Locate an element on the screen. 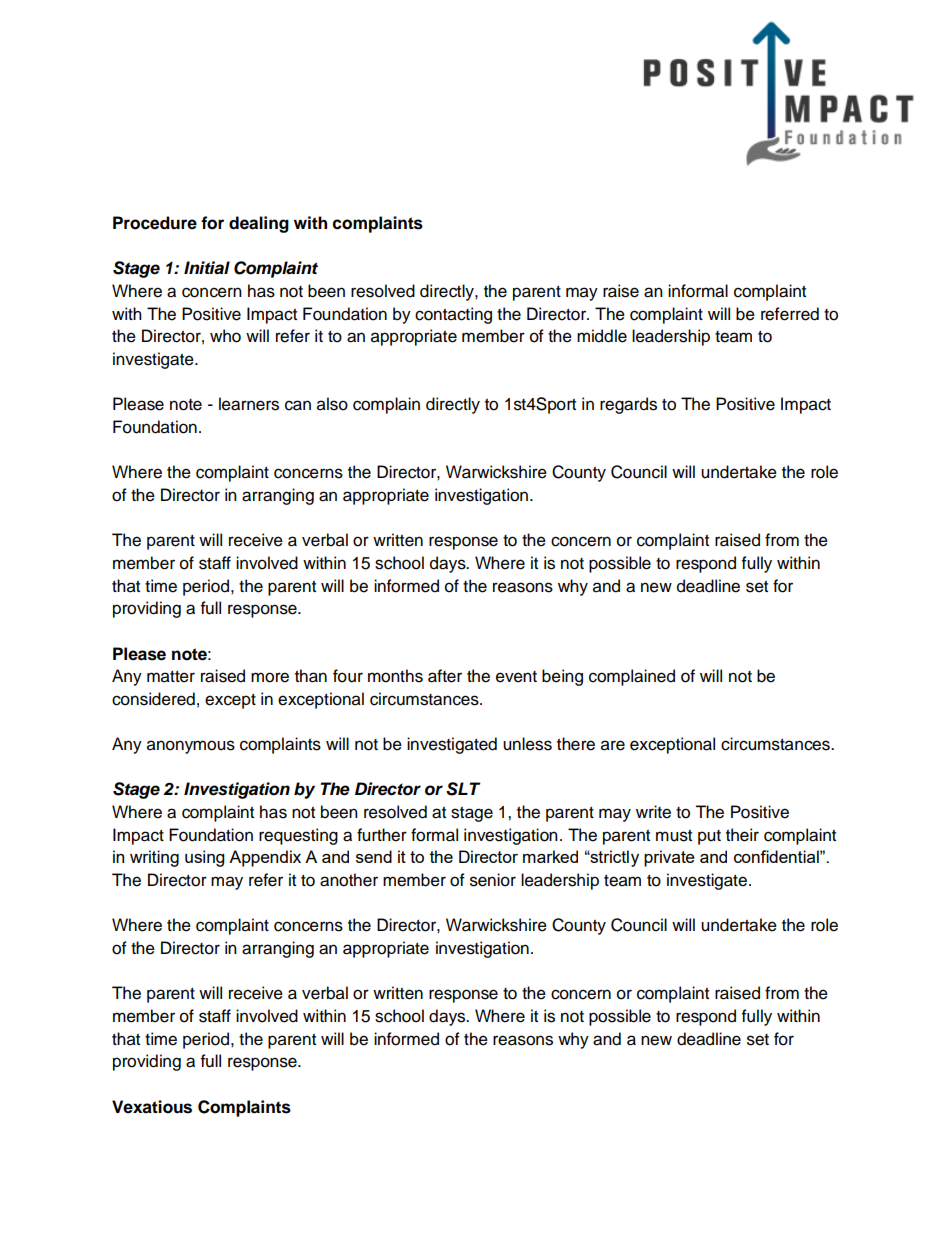 The height and width of the screenshot is (1233, 952). private is located at coordinates (669, 858).
